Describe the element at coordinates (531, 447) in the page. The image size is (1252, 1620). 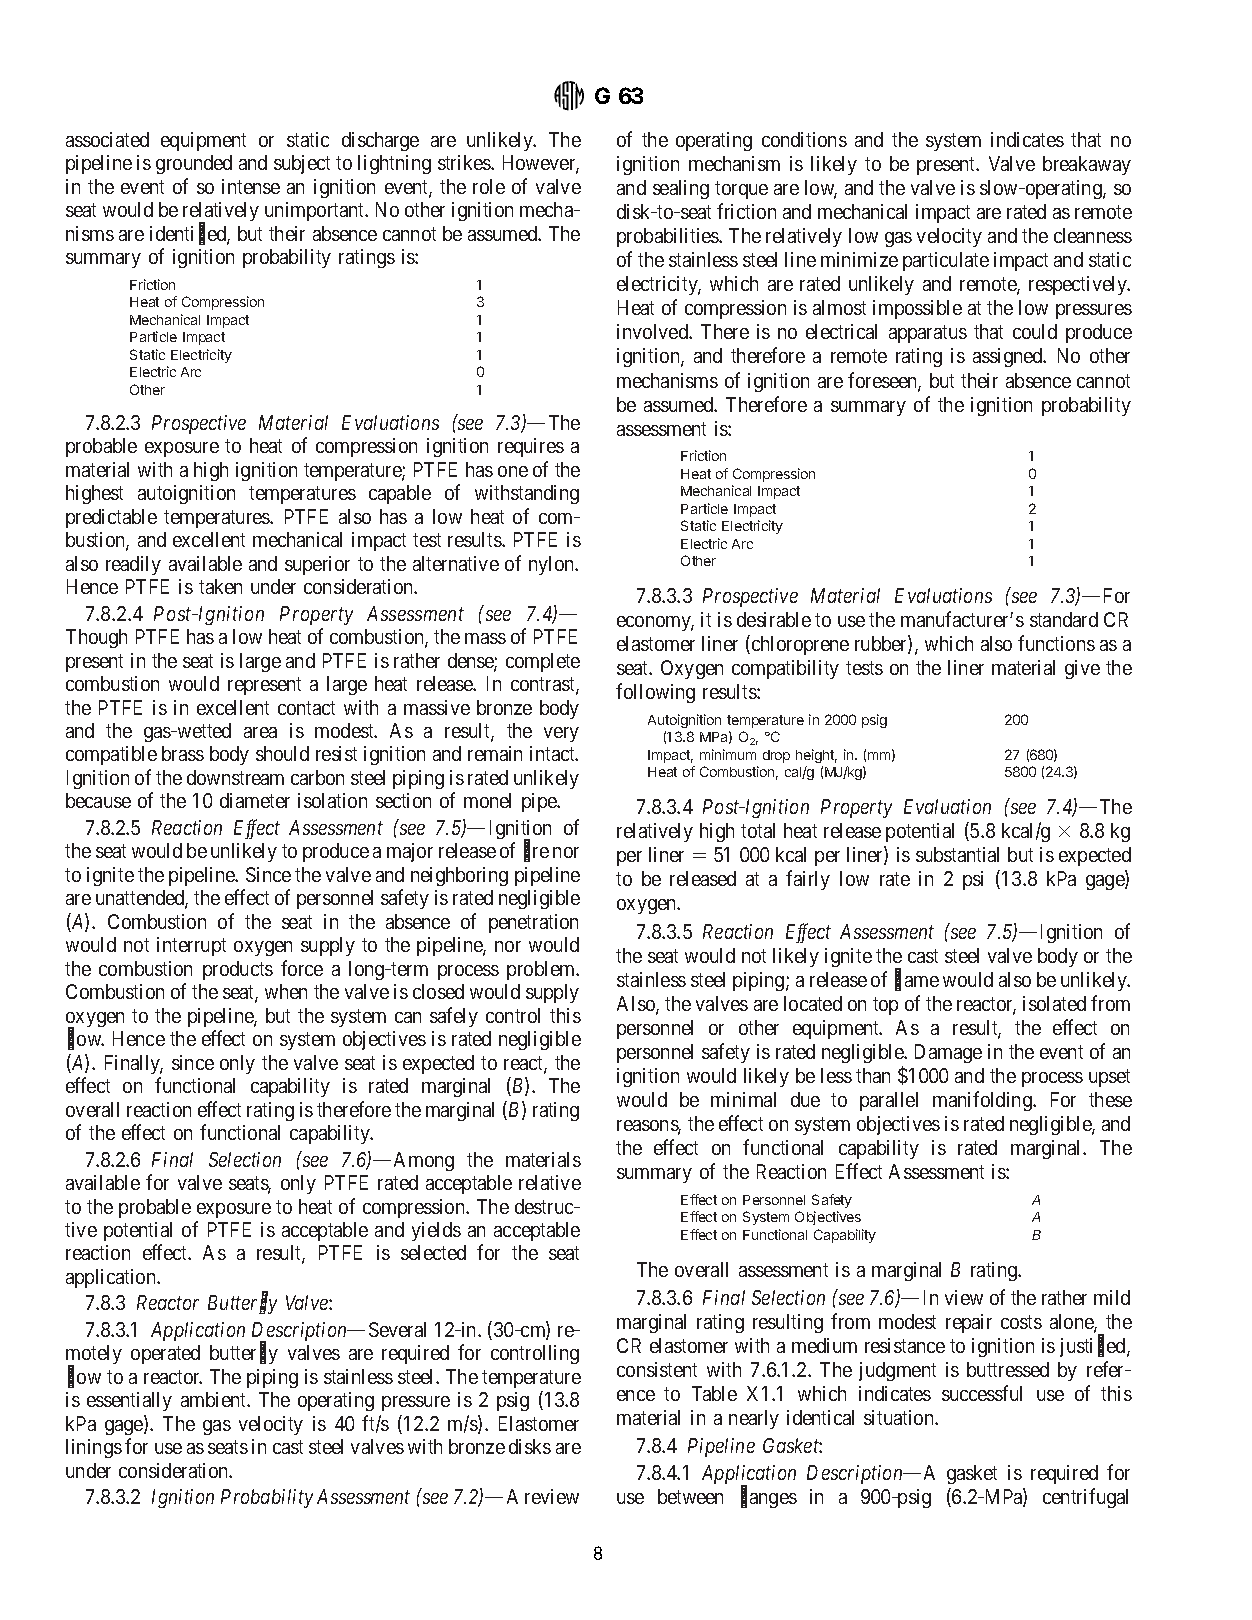
I see `requires` at that location.
